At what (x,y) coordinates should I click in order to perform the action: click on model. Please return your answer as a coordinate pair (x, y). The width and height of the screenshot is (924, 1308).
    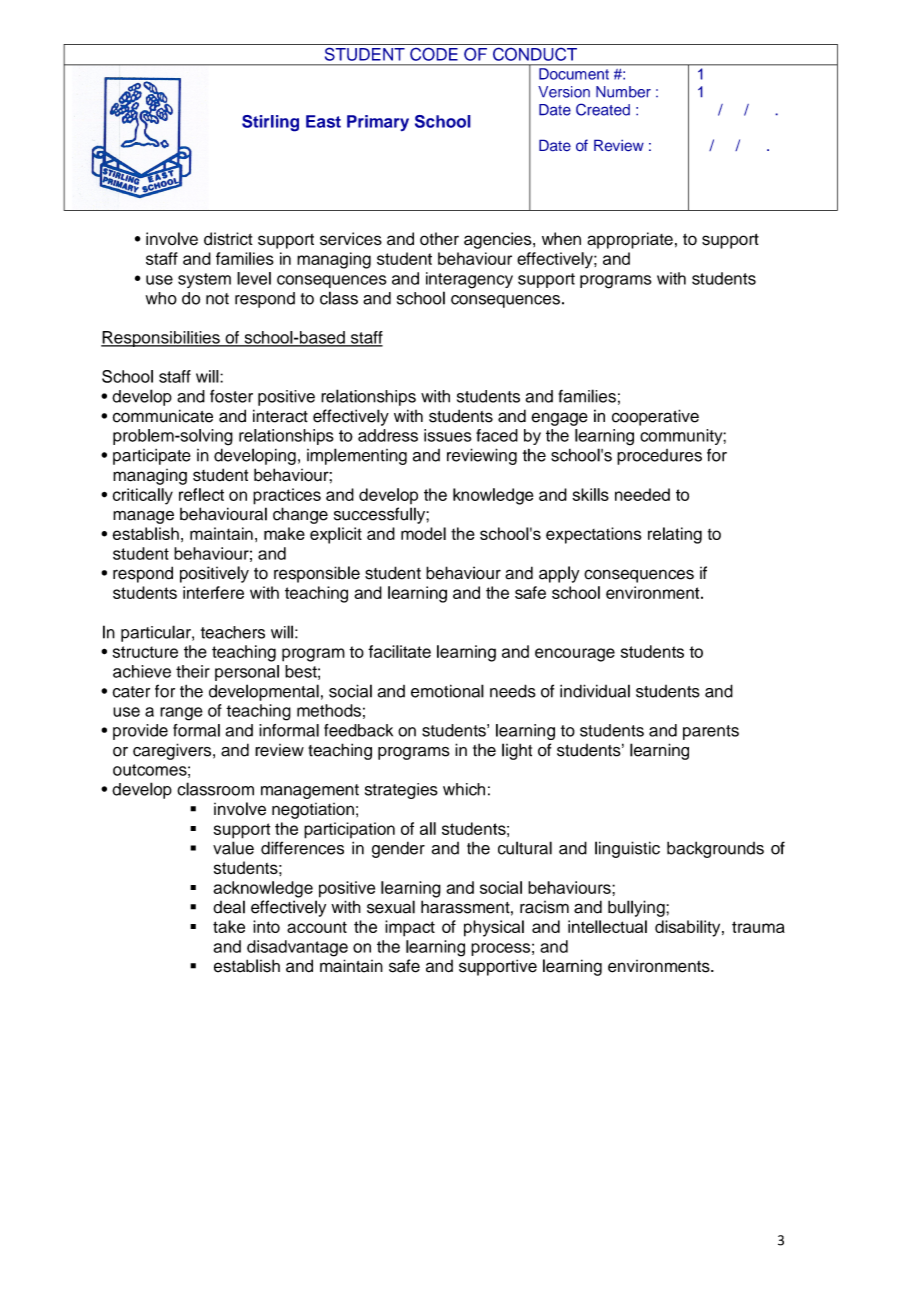
    Looking at the image, I should click on (423, 533).
